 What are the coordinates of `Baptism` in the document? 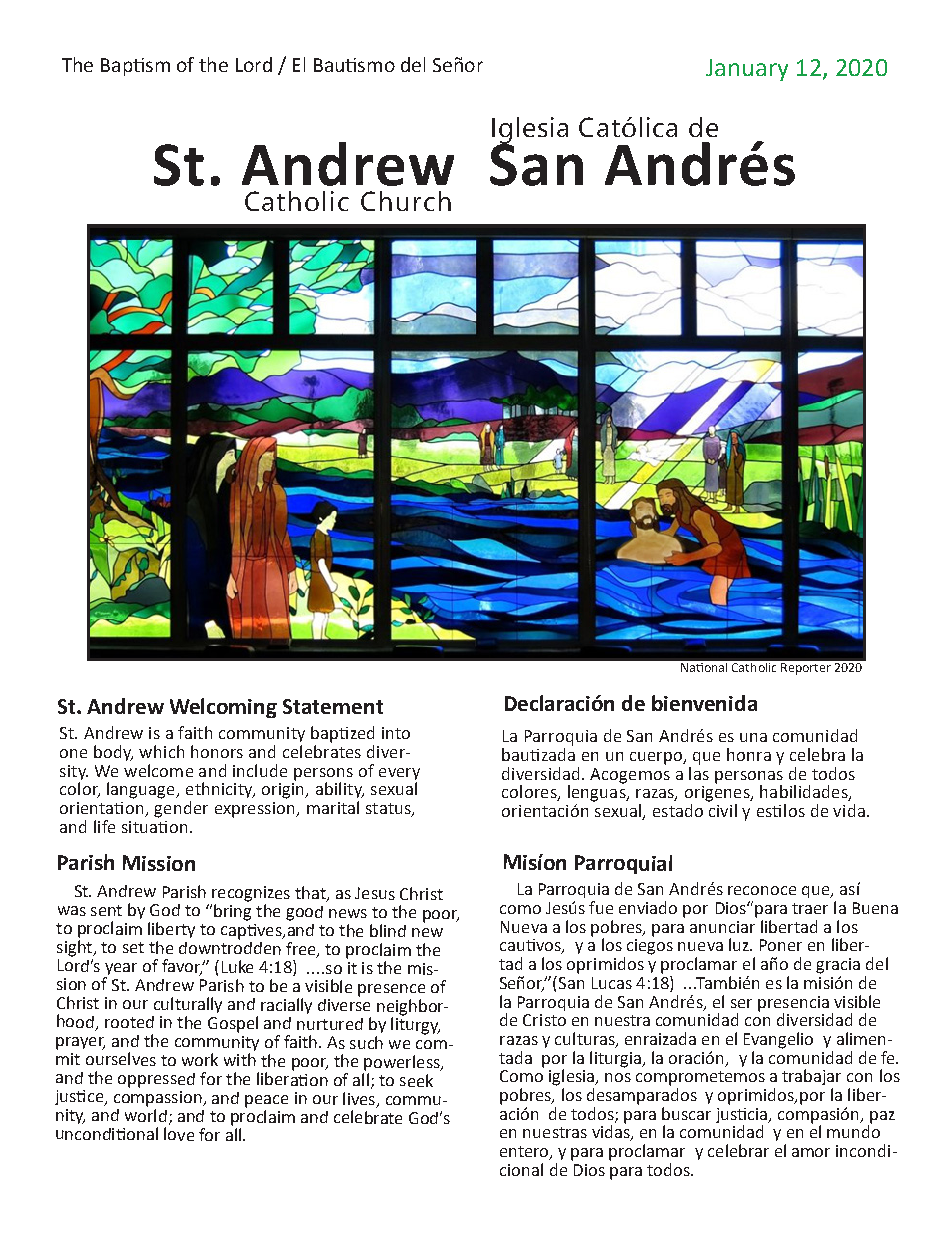 It's located at (135, 67).
